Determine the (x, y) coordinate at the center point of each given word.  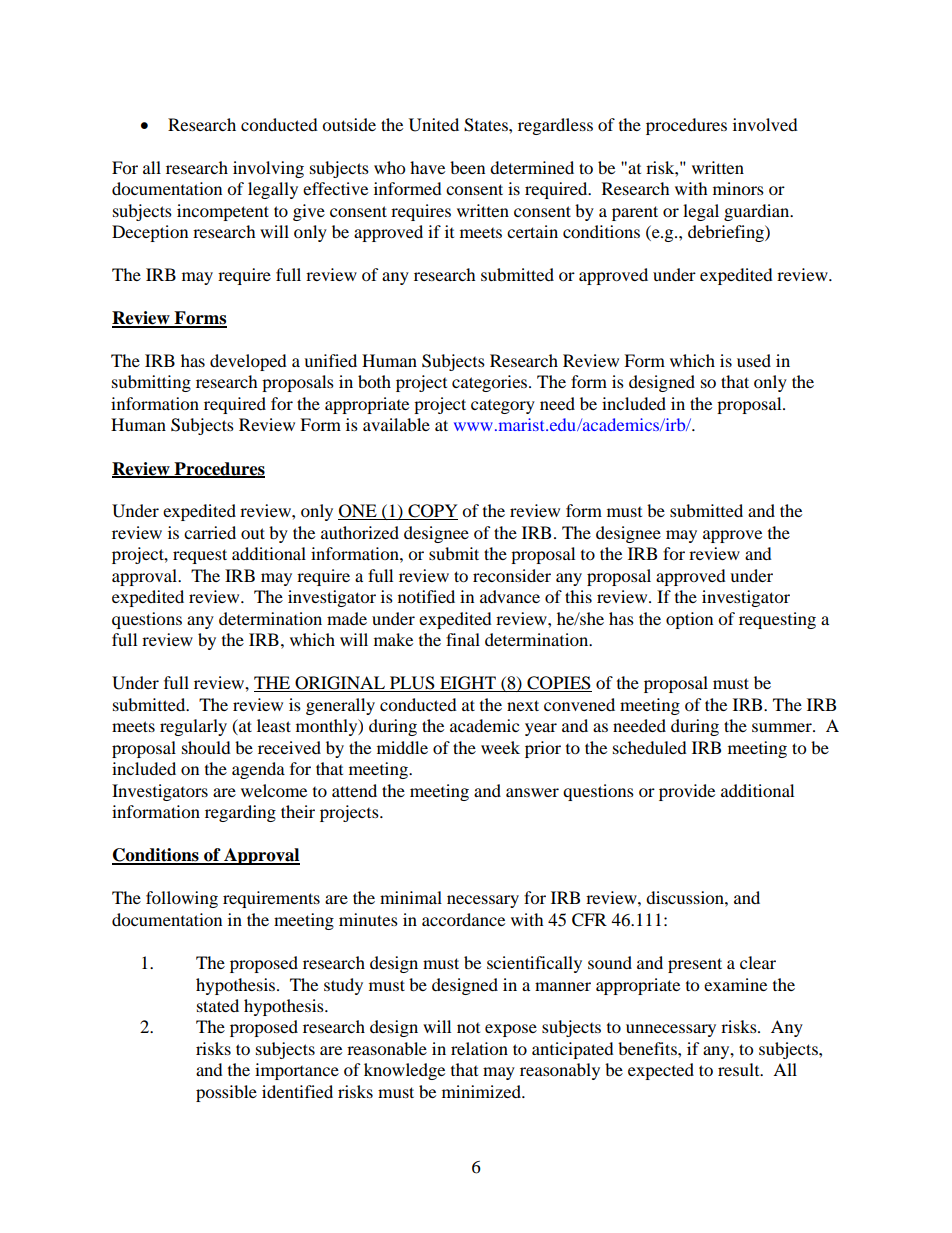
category (503, 407)
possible (226, 1093)
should (206, 747)
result (740, 1069)
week (500, 747)
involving (268, 169)
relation (479, 1048)
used (754, 360)
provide (687, 792)
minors (738, 188)
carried (210, 532)
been (467, 167)
